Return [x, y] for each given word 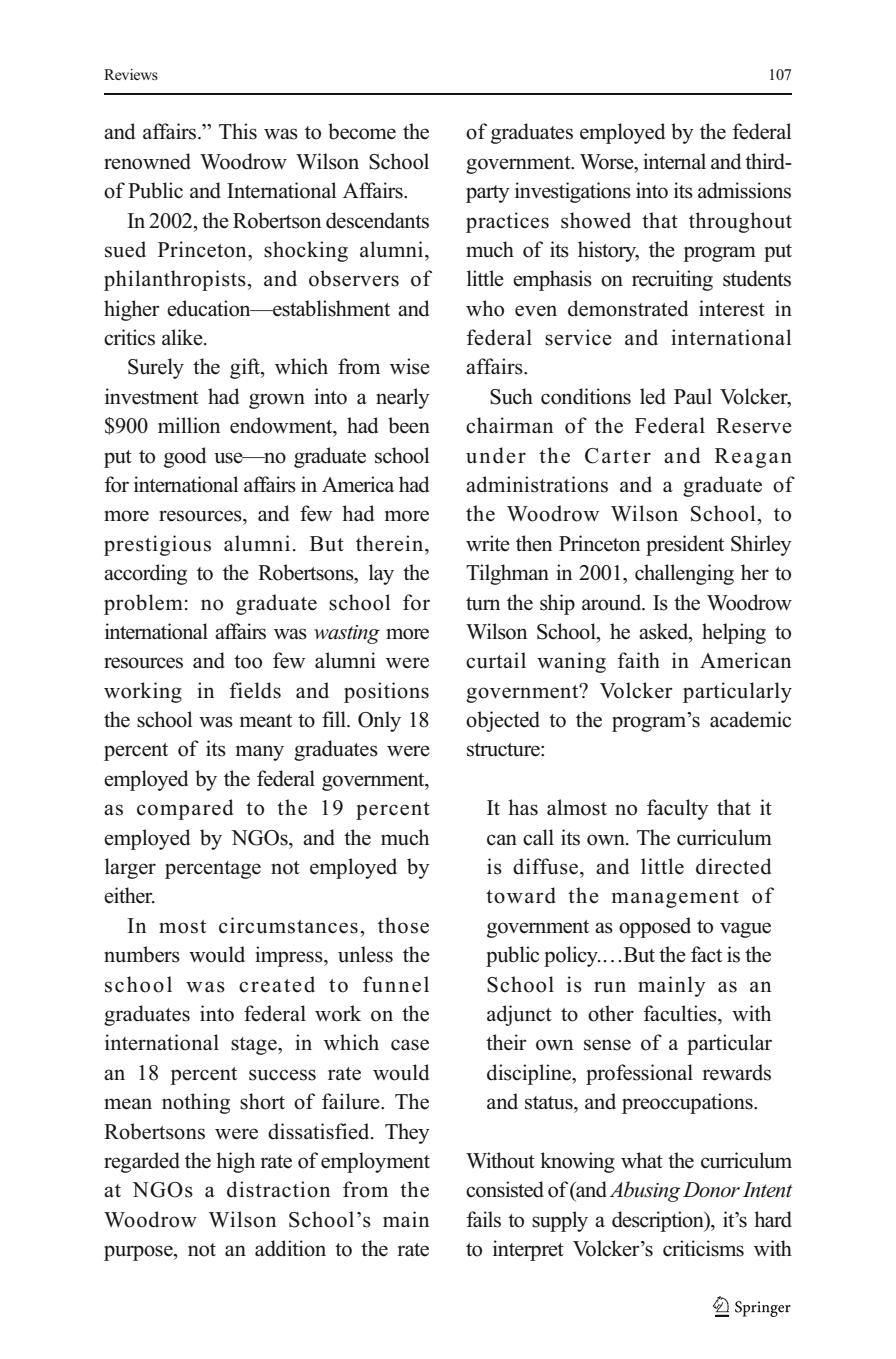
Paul [693, 396]
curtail [496, 660]
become [362, 131]
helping [734, 633]
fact [706, 954]
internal [674, 161]
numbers [142, 954]
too [248, 662]
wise [410, 366]
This [238, 131]
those [403, 925]
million [189, 425]
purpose [139, 1253]
